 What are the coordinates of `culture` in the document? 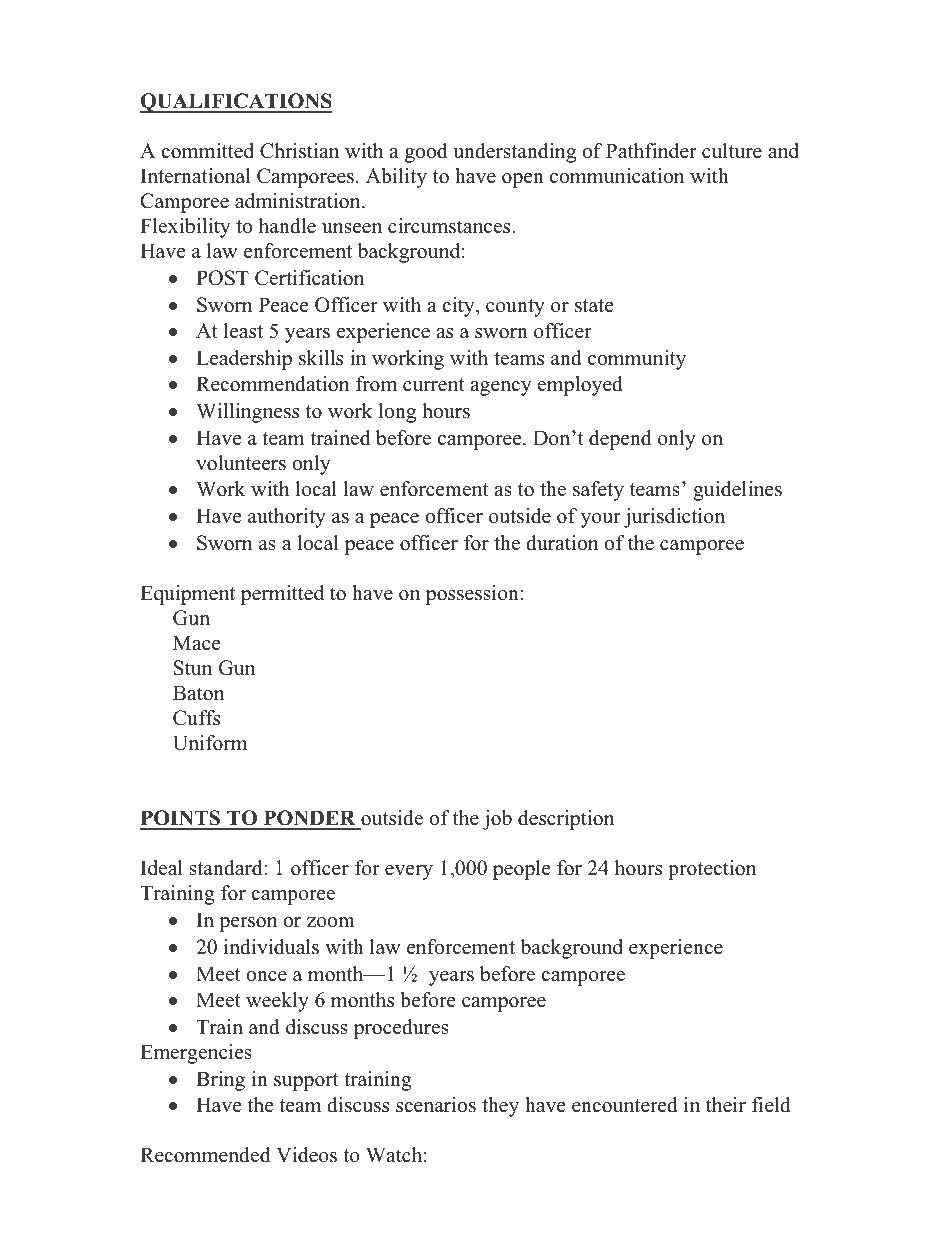 It's located at (732, 151).
